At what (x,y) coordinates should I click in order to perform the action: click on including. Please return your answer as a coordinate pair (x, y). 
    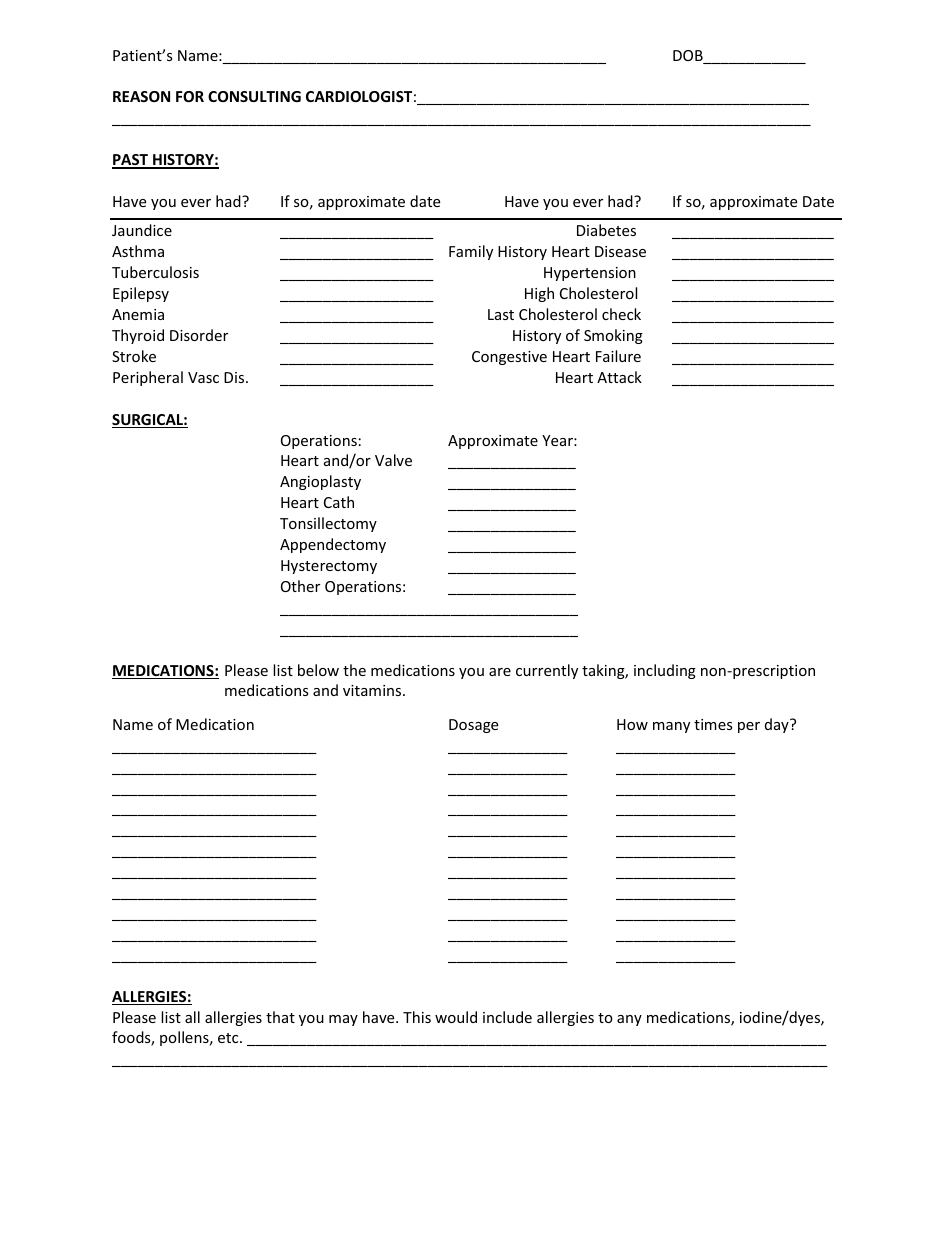
    Looking at the image, I should click on (665, 671).
